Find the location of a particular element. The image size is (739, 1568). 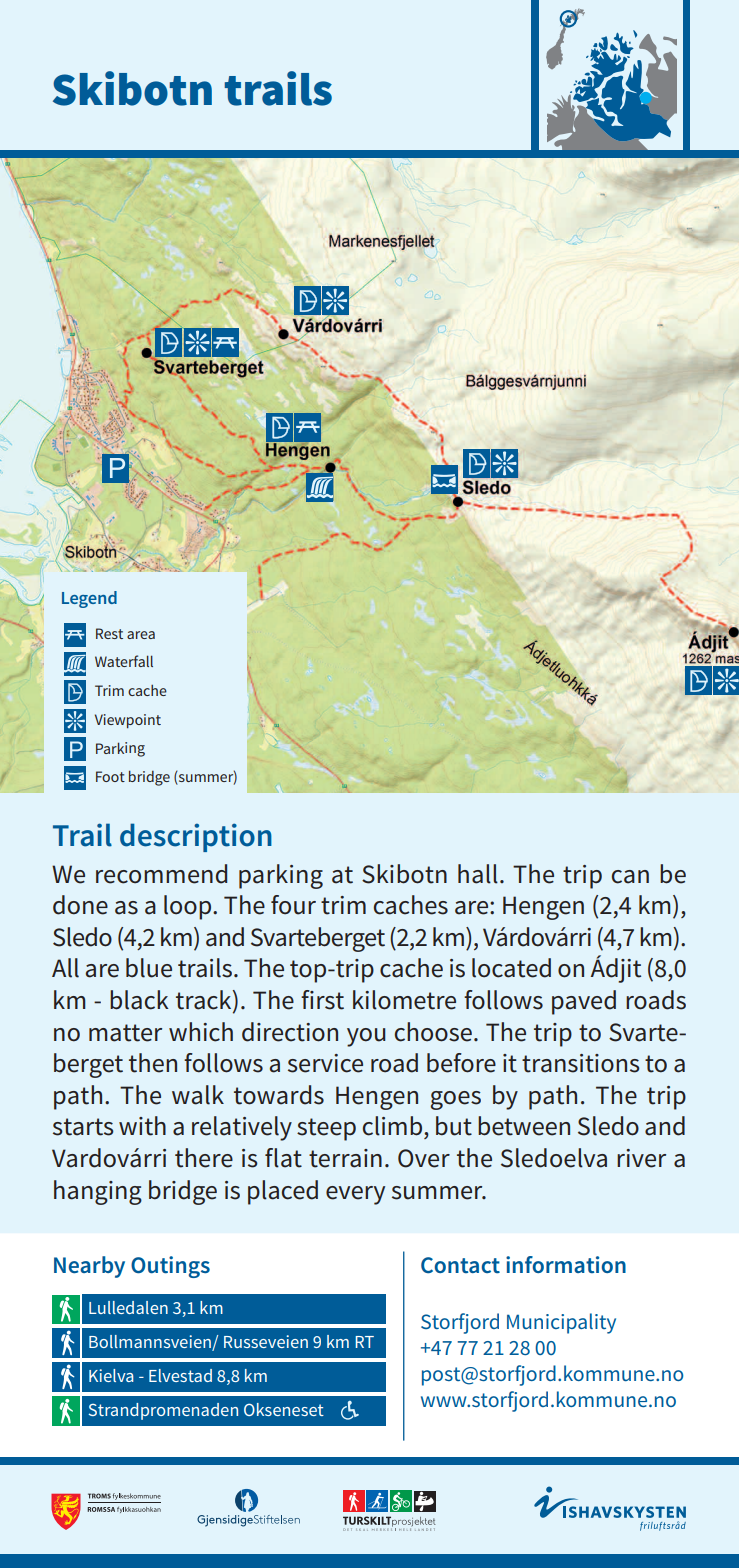

service is located at coordinates (325, 1063).
